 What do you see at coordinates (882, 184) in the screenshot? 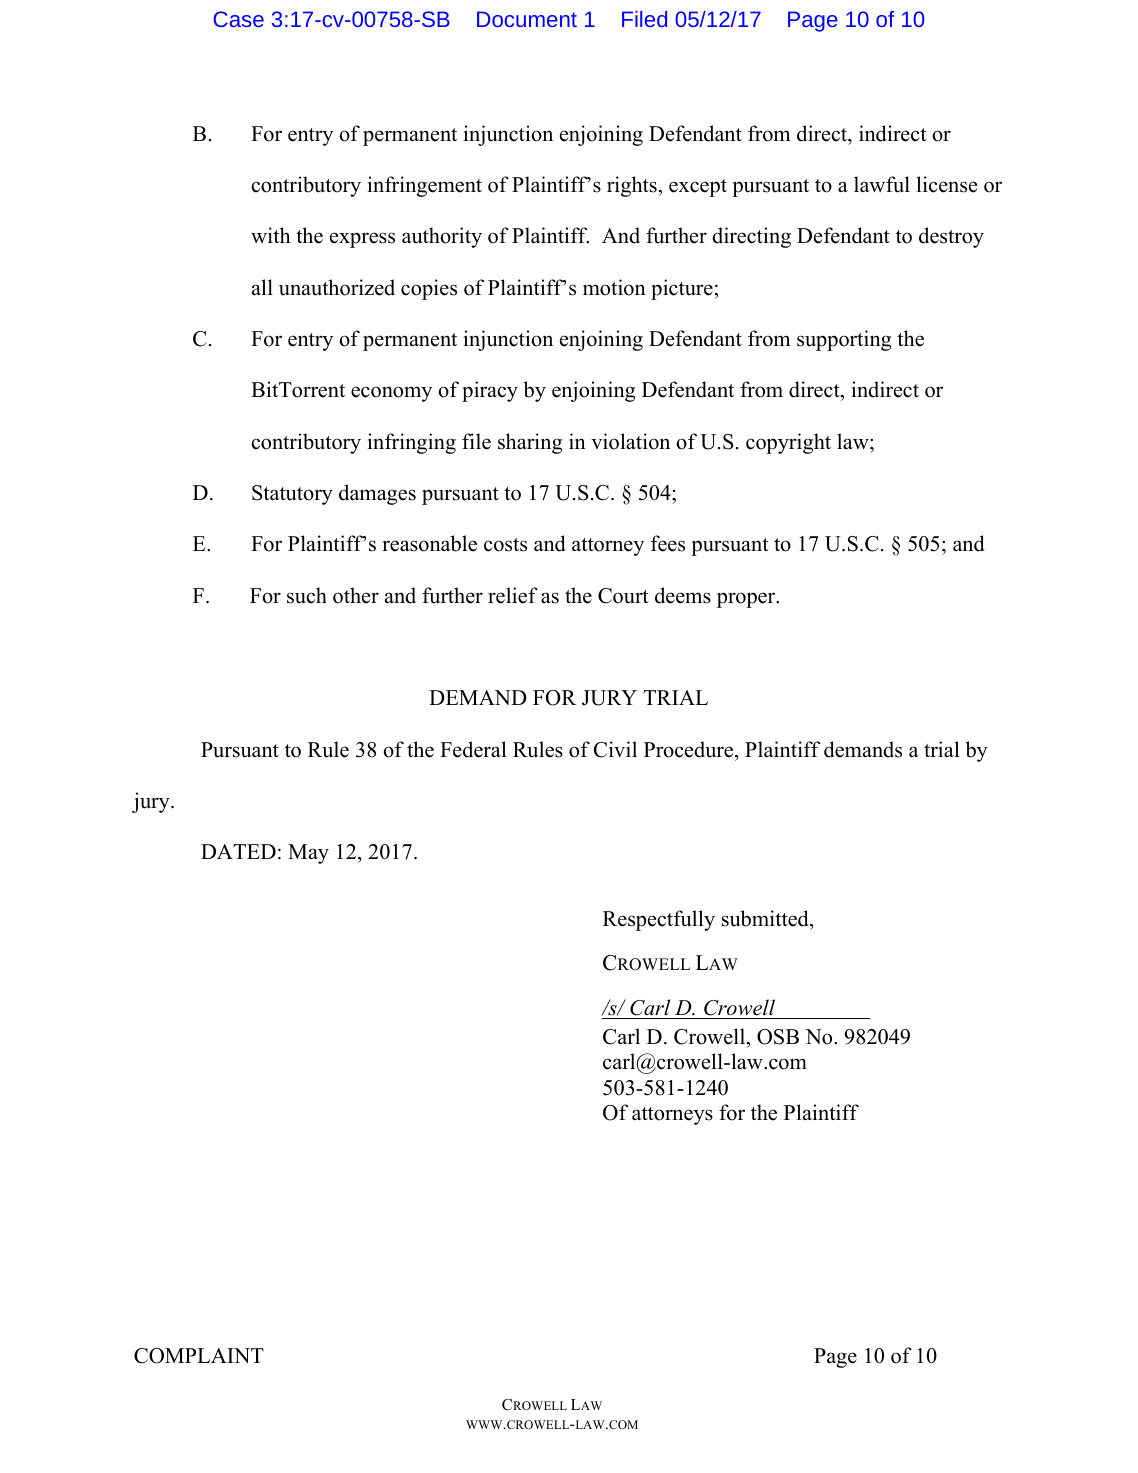
I see `lawful` at bounding box center [882, 184].
